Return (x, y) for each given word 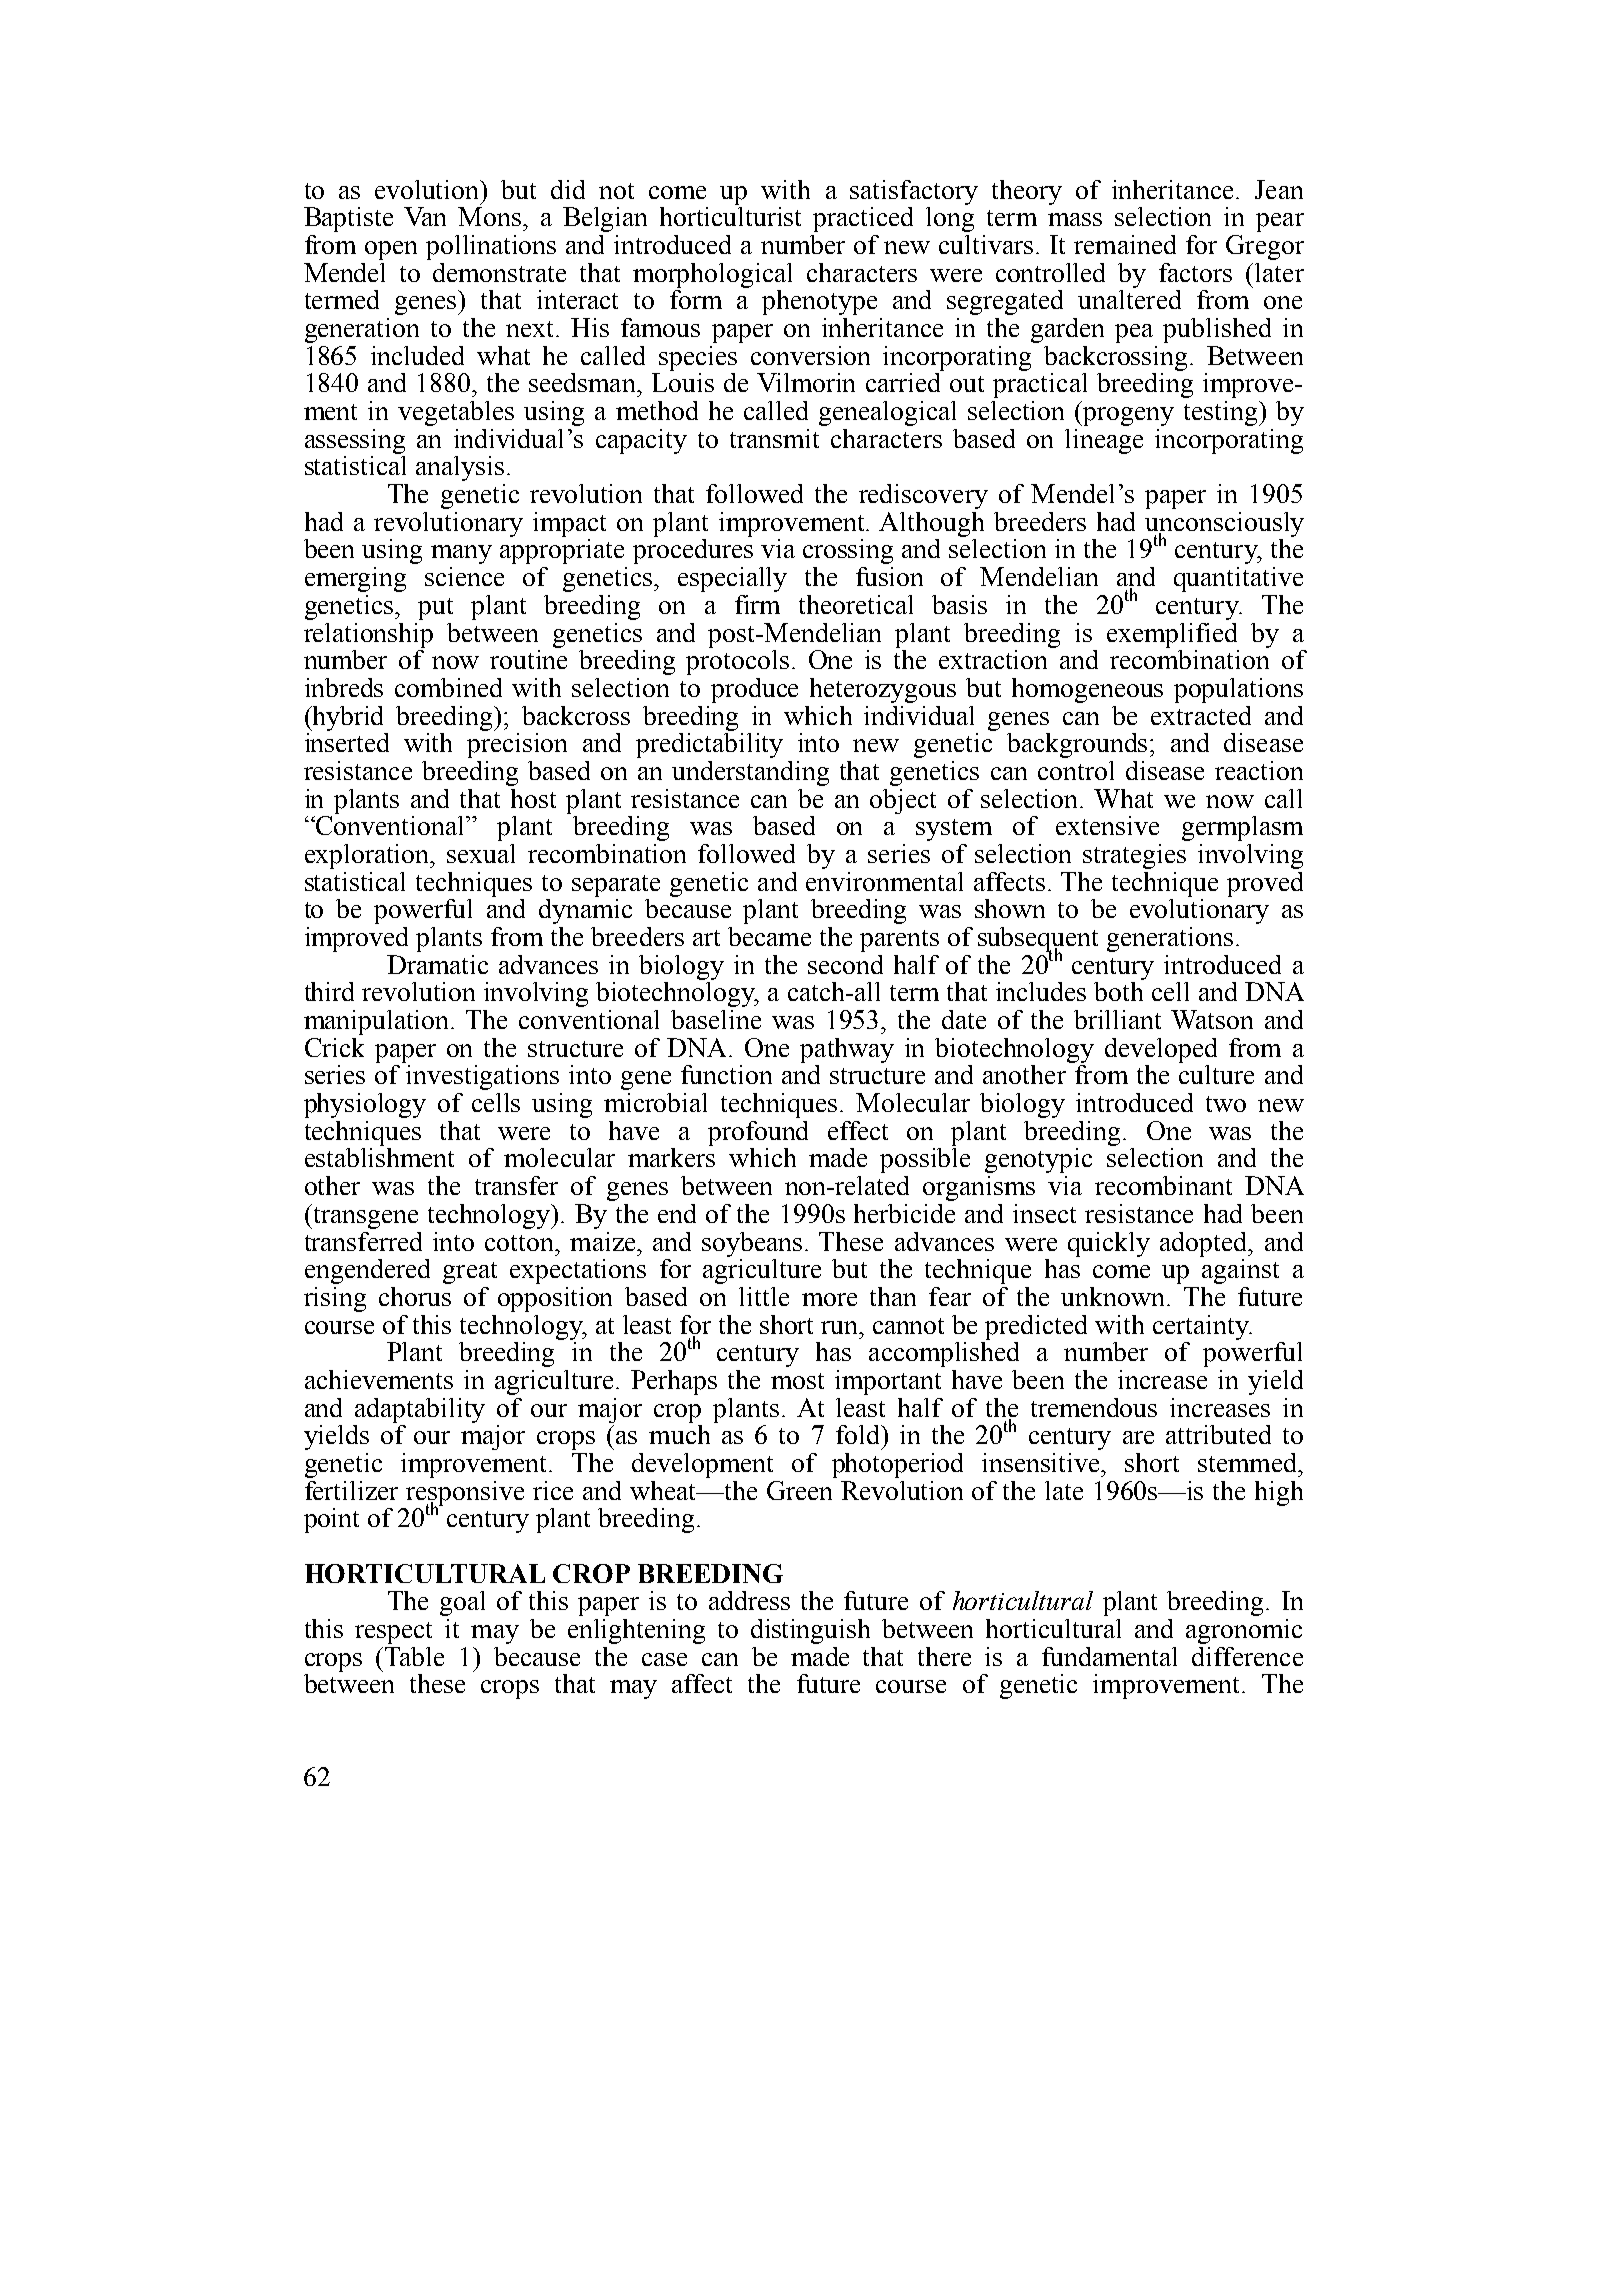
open (391, 250)
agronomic (1244, 1631)
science (464, 576)
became (769, 936)
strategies (1134, 856)
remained (1125, 244)
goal (462, 1603)
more (829, 1299)
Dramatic (437, 964)
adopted (1205, 1244)
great (470, 1273)
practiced (863, 219)
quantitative (1238, 579)
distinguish (810, 1631)
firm (757, 604)
